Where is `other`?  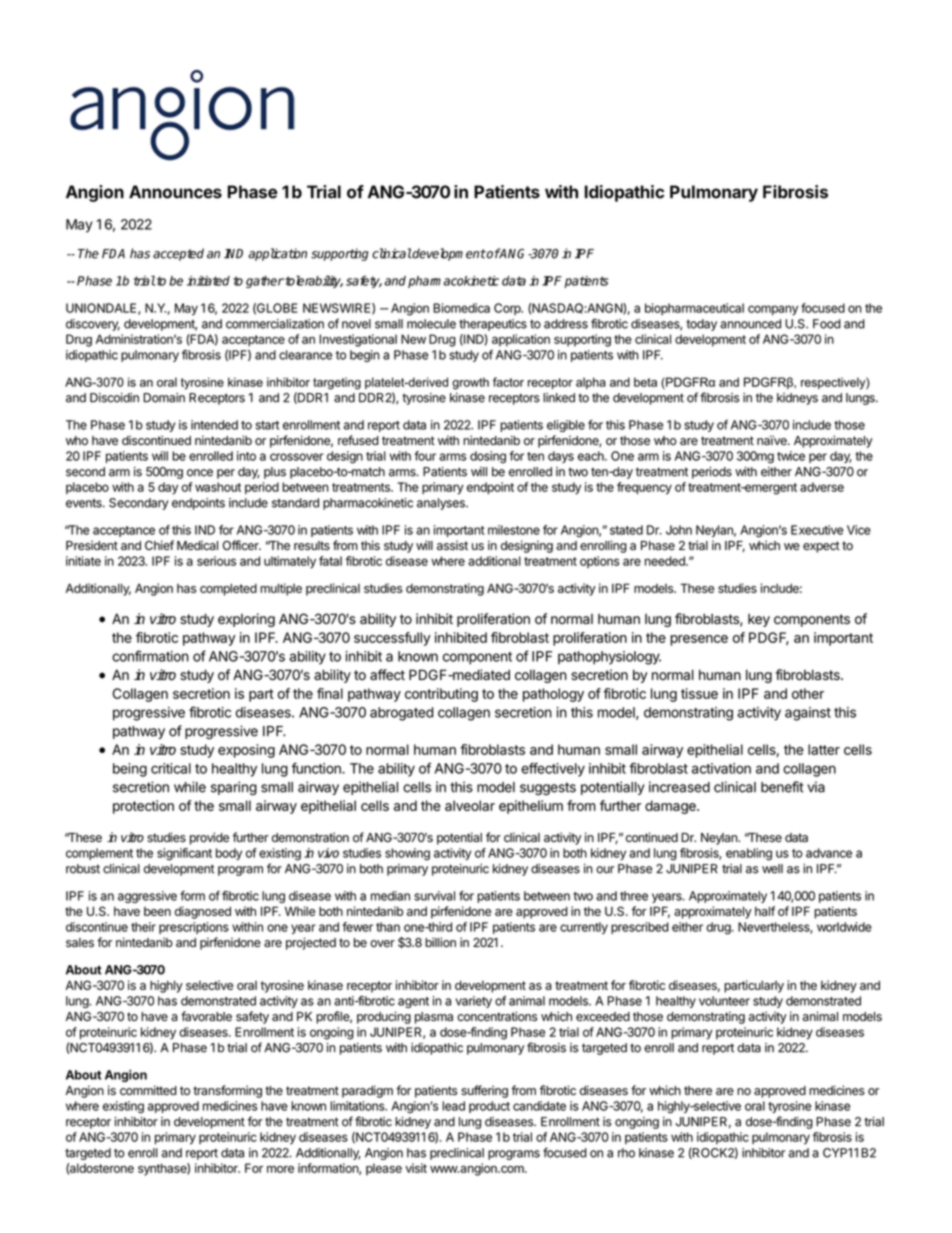 other is located at coordinates (808, 693).
